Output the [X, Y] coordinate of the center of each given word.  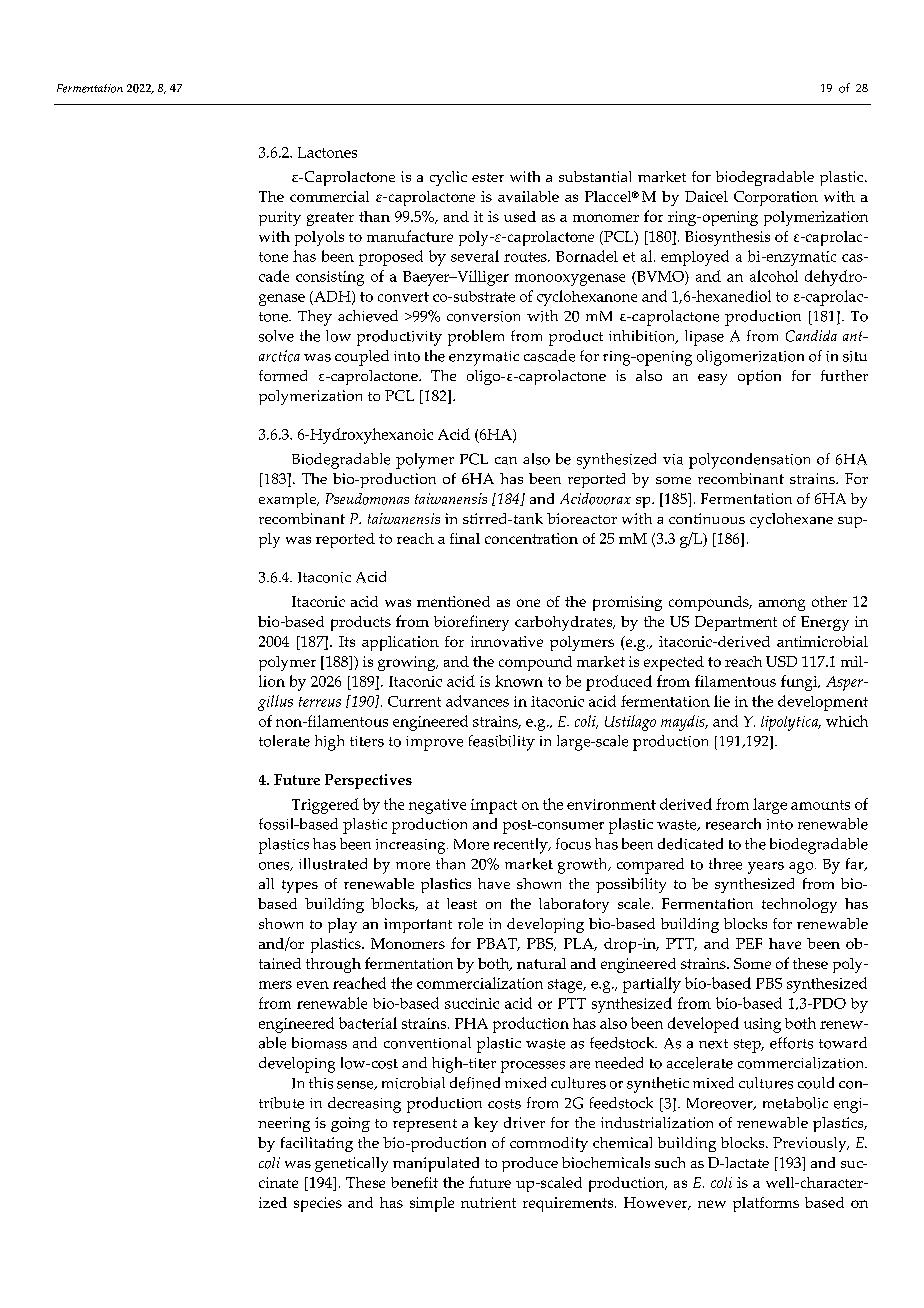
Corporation [776, 198]
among [782, 605]
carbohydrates [565, 623]
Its [347, 641]
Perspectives [368, 781]
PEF [749, 943]
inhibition [643, 337]
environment [611, 804]
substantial [595, 176]
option [759, 377]
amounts [820, 805]
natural [541, 963]
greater [330, 219]
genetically [351, 1164]
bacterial [368, 1023]
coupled [362, 358]
